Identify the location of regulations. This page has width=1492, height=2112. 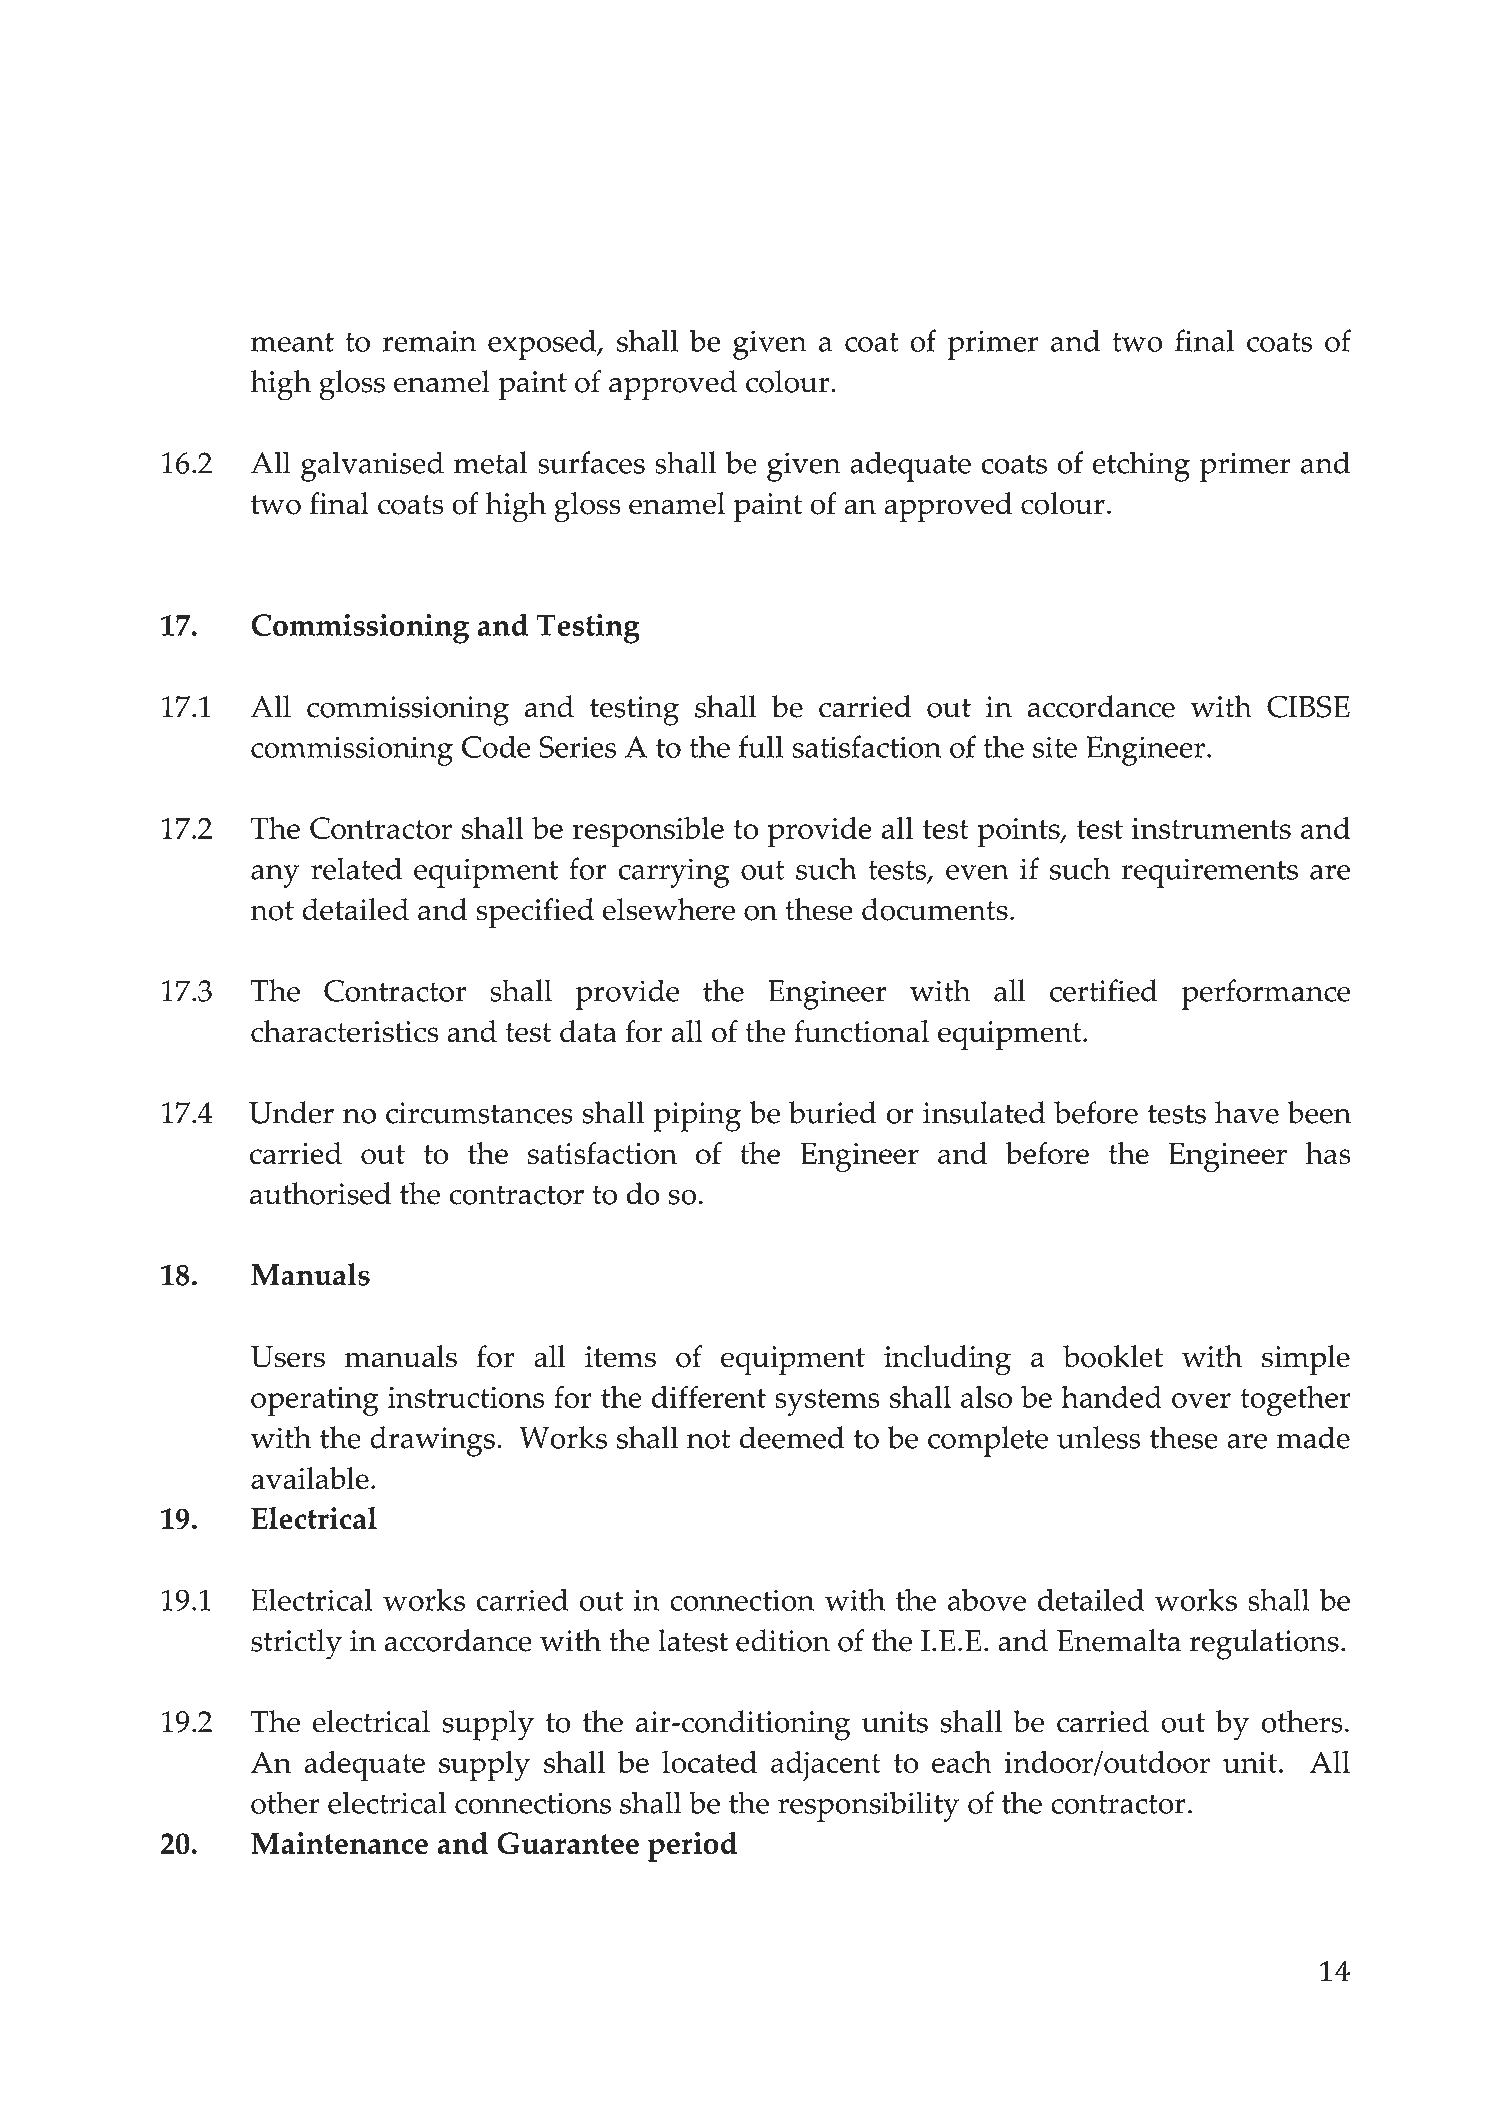
(1264, 1644).
